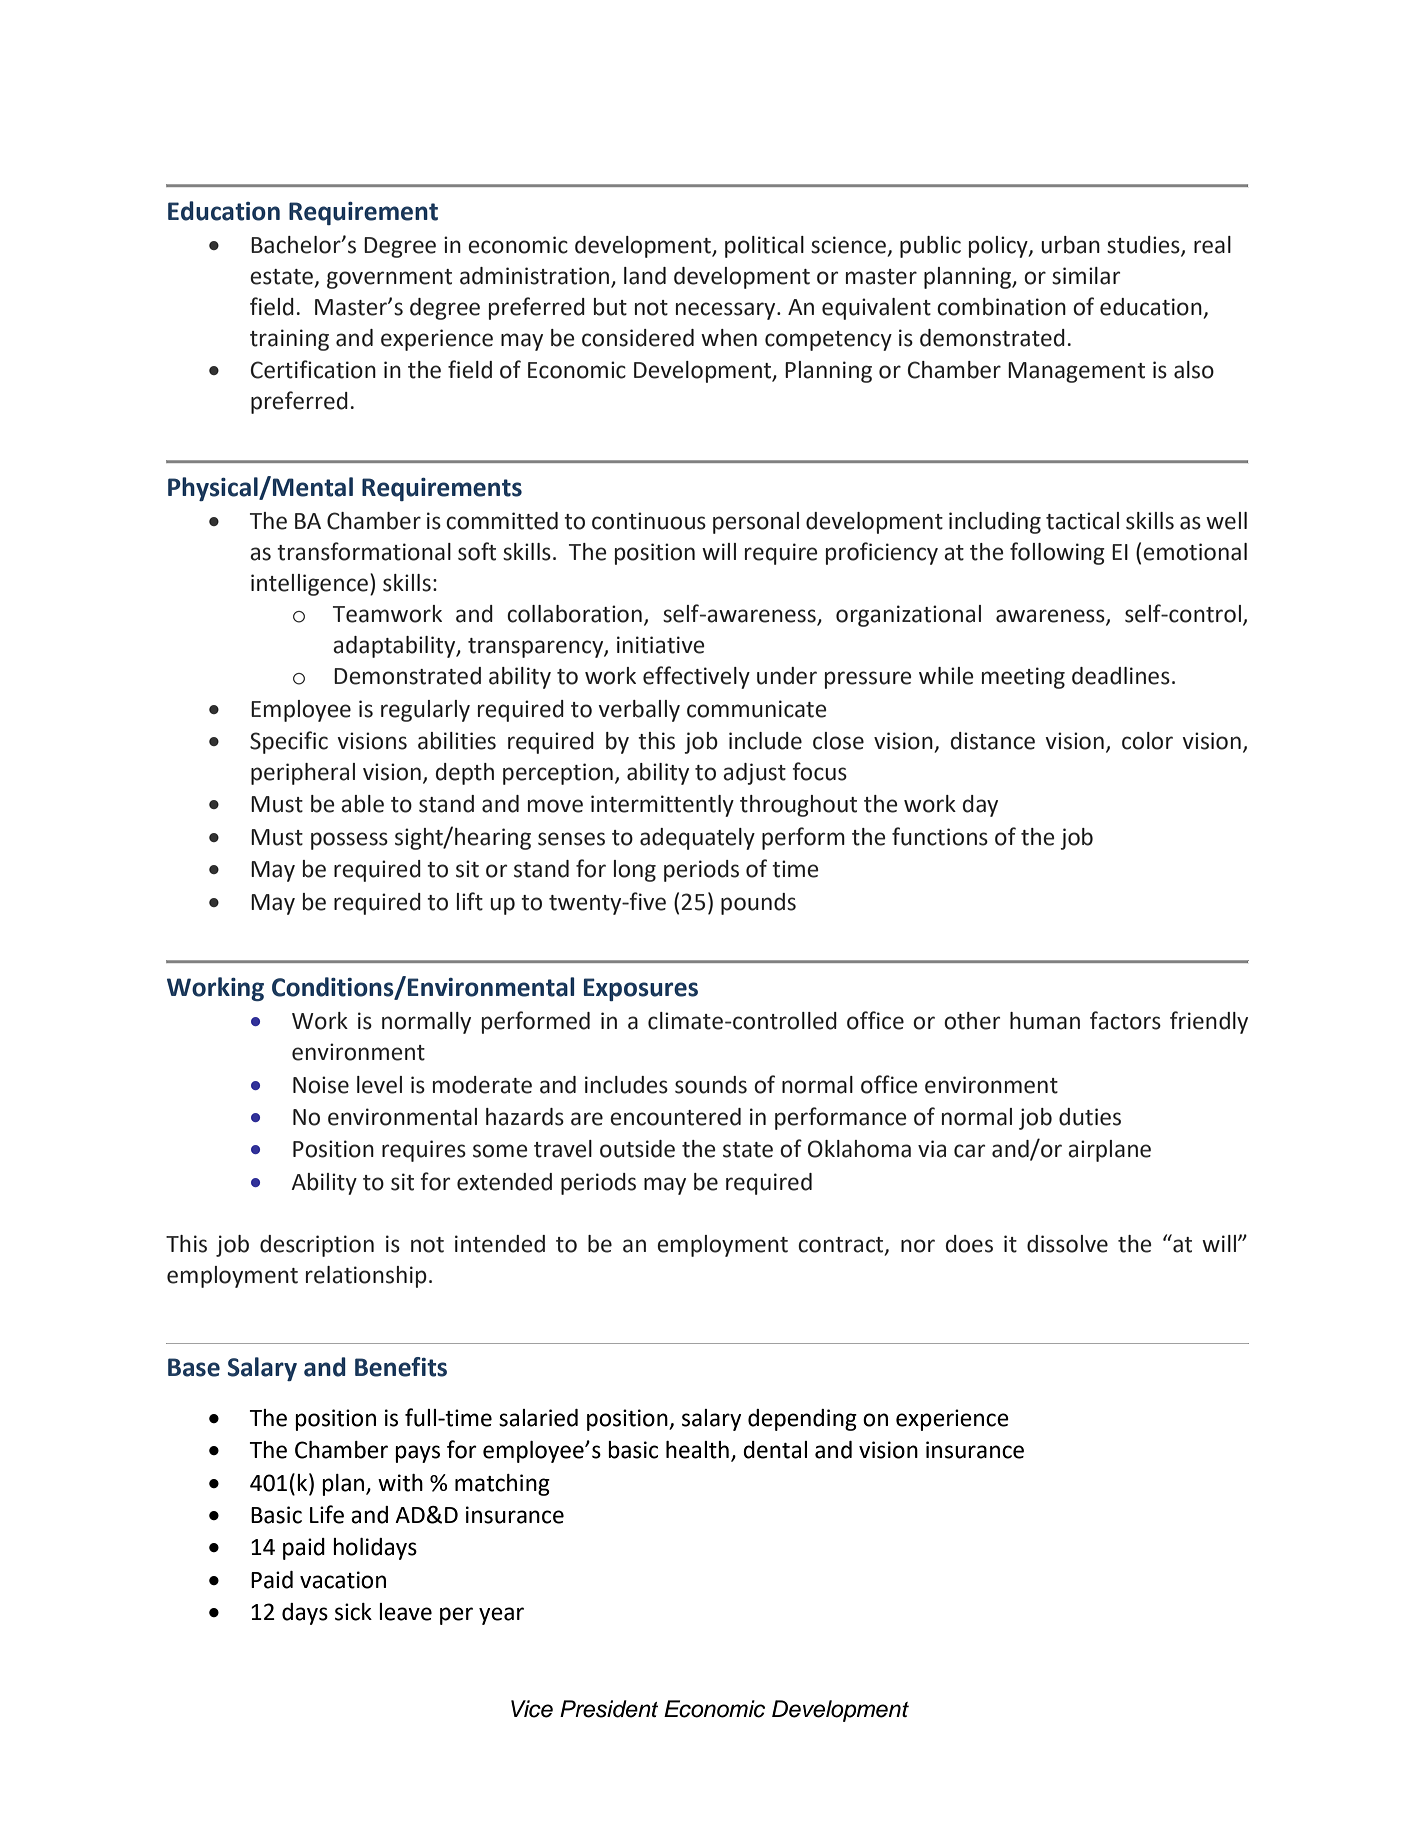 The image size is (1415, 1832). What do you see at coordinates (802, 1420) in the page?
I see `depending` at bounding box center [802, 1420].
